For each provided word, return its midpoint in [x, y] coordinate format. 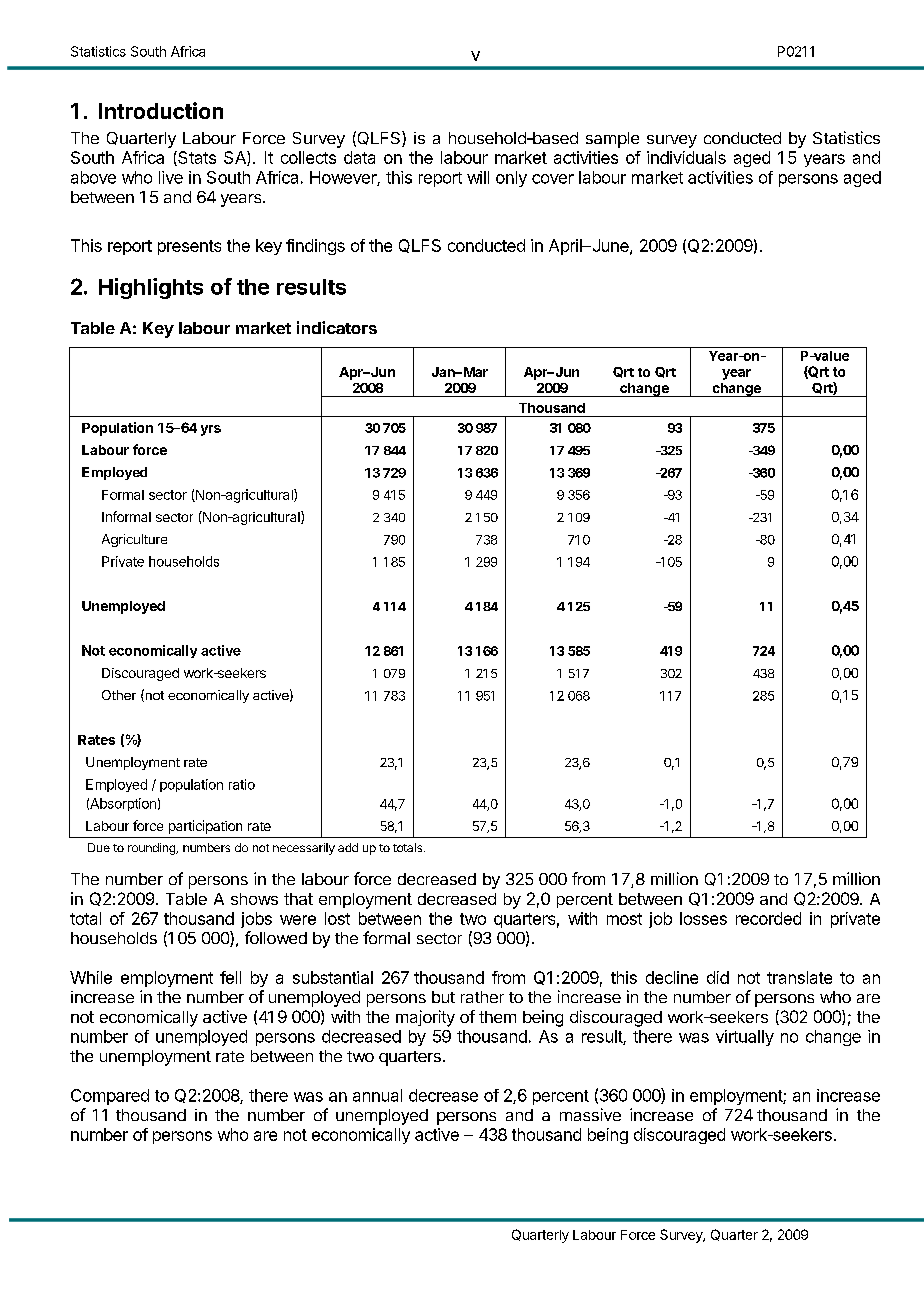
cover [553, 179]
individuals [686, 157]
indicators [337, 327]
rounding [152, 849]
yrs [211, 430]
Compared [110, 1097]
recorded [768, 918]
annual [377, 1095]
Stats [196, 158]
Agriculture [134, 540]
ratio [242, 784]
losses [703, 918]
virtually [745, 1038]
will [478, 177]
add [348, 847]
